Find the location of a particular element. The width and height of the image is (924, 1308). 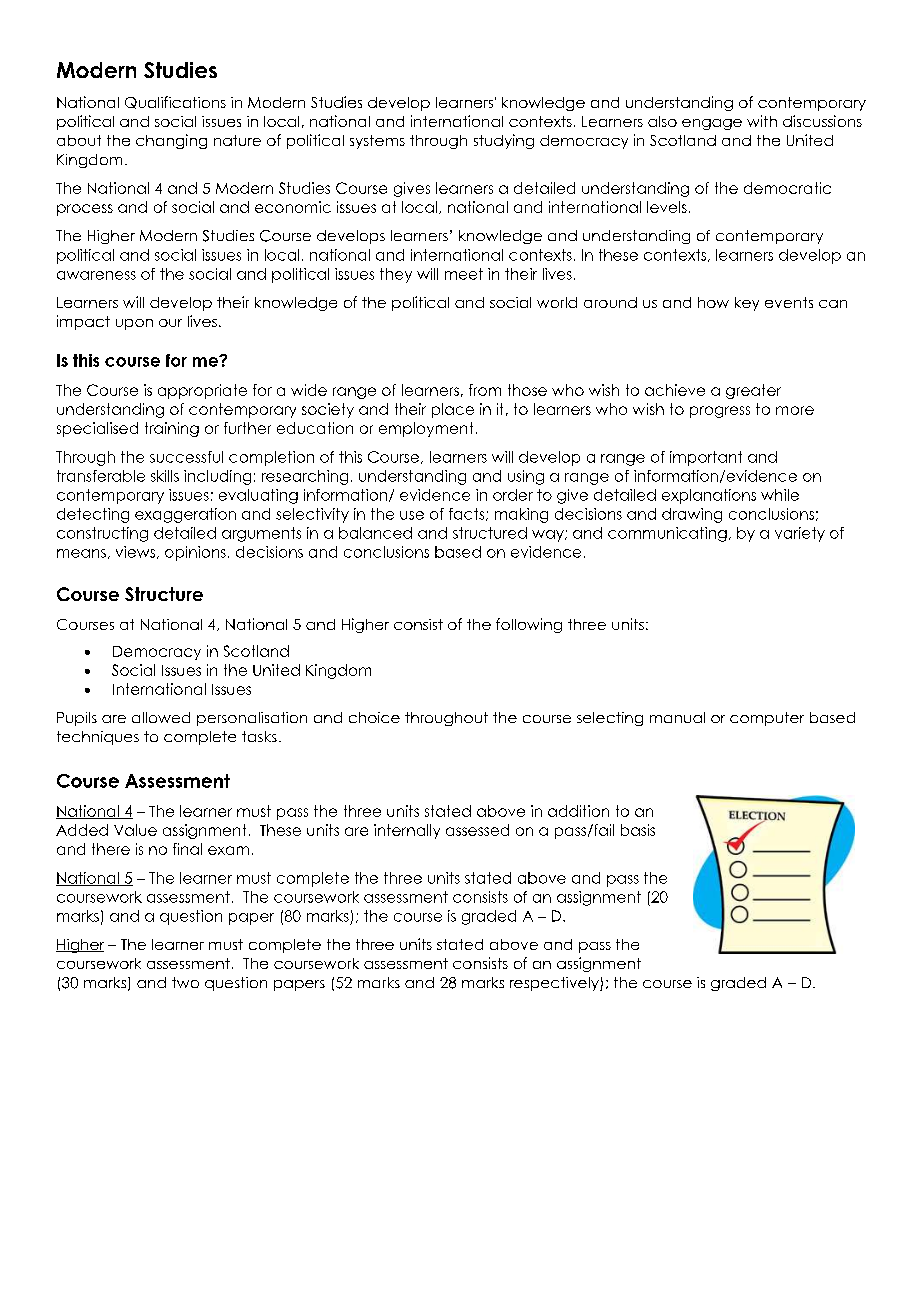

appropriate is located at coordinates (202, 391).
